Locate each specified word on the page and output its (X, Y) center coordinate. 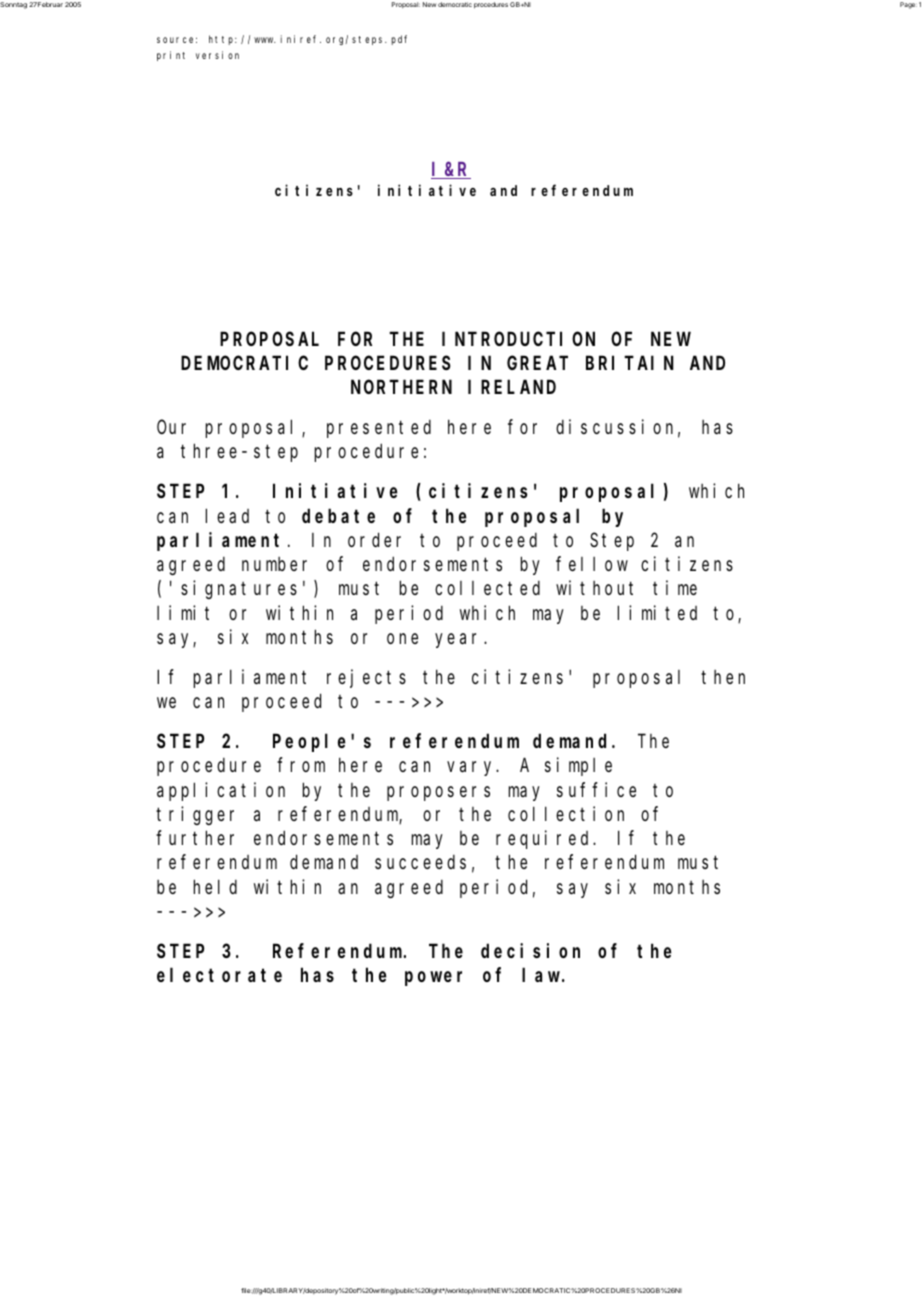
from (301, 765)
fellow (592, 564)
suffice (596, 789)
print (171, 56)
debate (338, 515)
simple (578, 767)
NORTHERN (401, 387)
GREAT (537, 363)
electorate (219, 975)
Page (908, 5)
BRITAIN (630, 363)
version (217, 55)
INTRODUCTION (518, 339)
